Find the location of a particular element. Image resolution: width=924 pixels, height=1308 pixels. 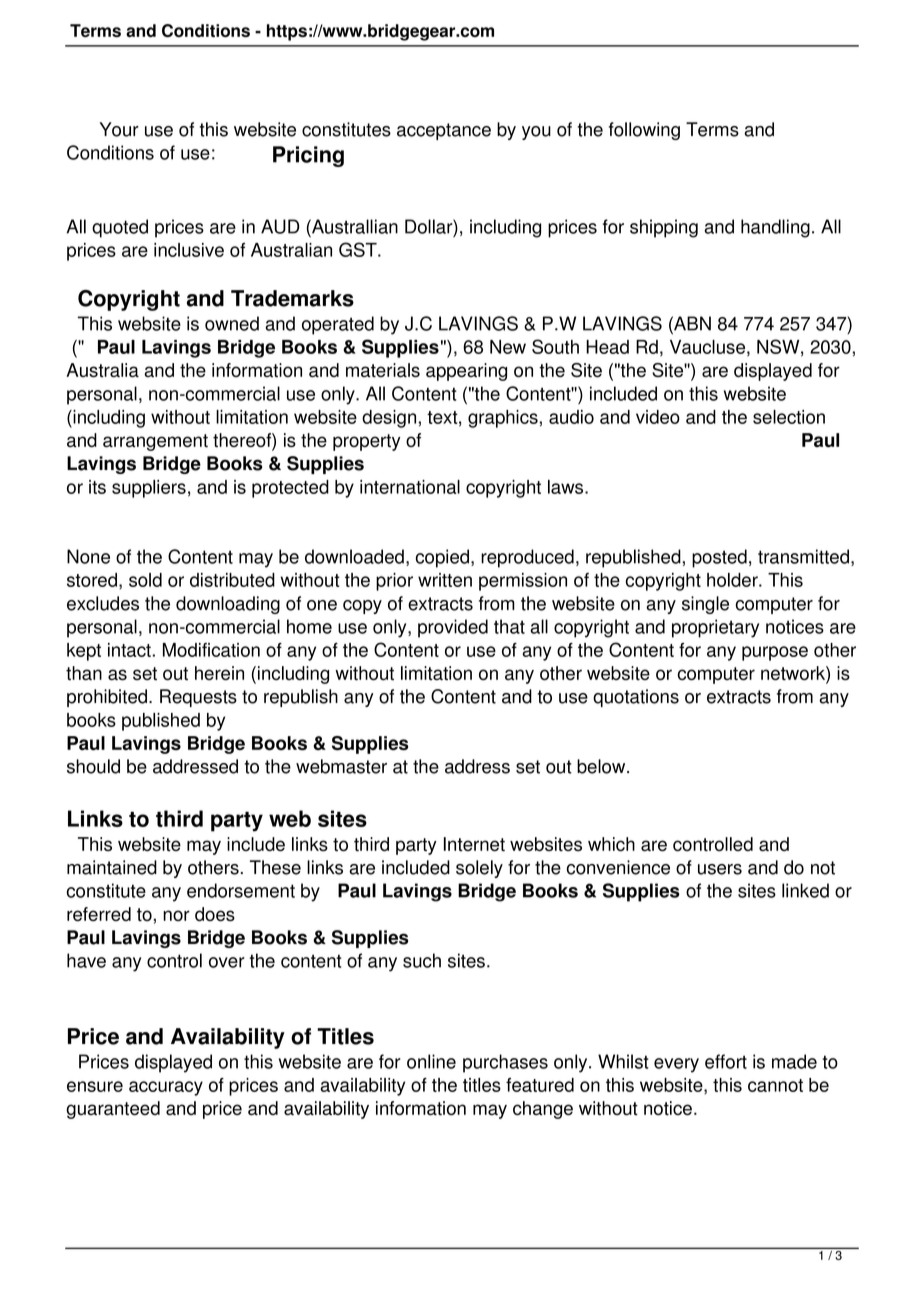

provided is located at coordinates (453, 628).
